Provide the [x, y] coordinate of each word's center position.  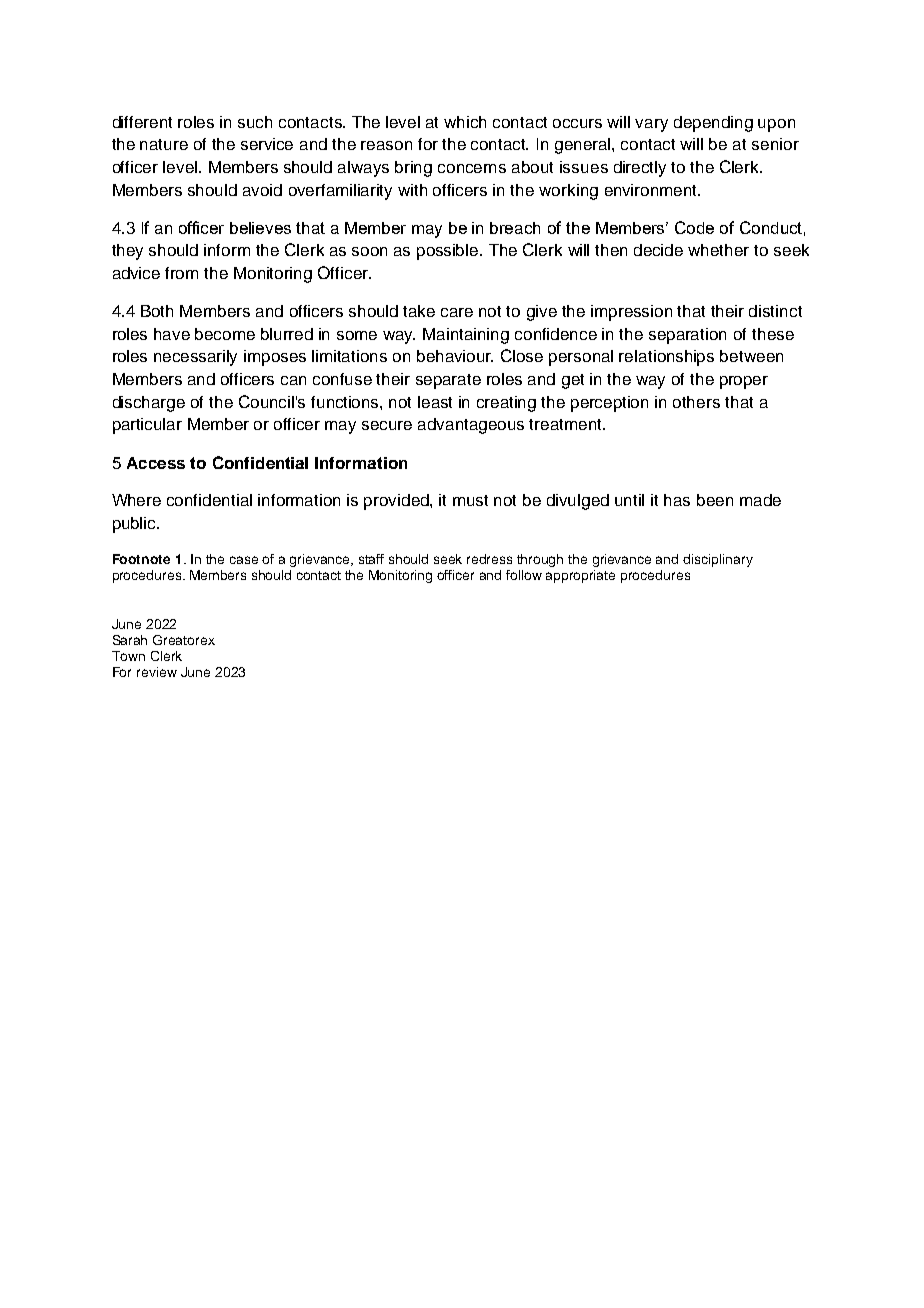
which [465, 122]
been [715, 500]
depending [713, 124]
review [157, 672]
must [470, 500]
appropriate [580, 576]
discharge [149, 404]
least [435, 402]
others [696, 402]
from [181, 273]
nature [164, 144]
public [136, 525]
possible [449, 252]
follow [524, 575]
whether [718, 250]
